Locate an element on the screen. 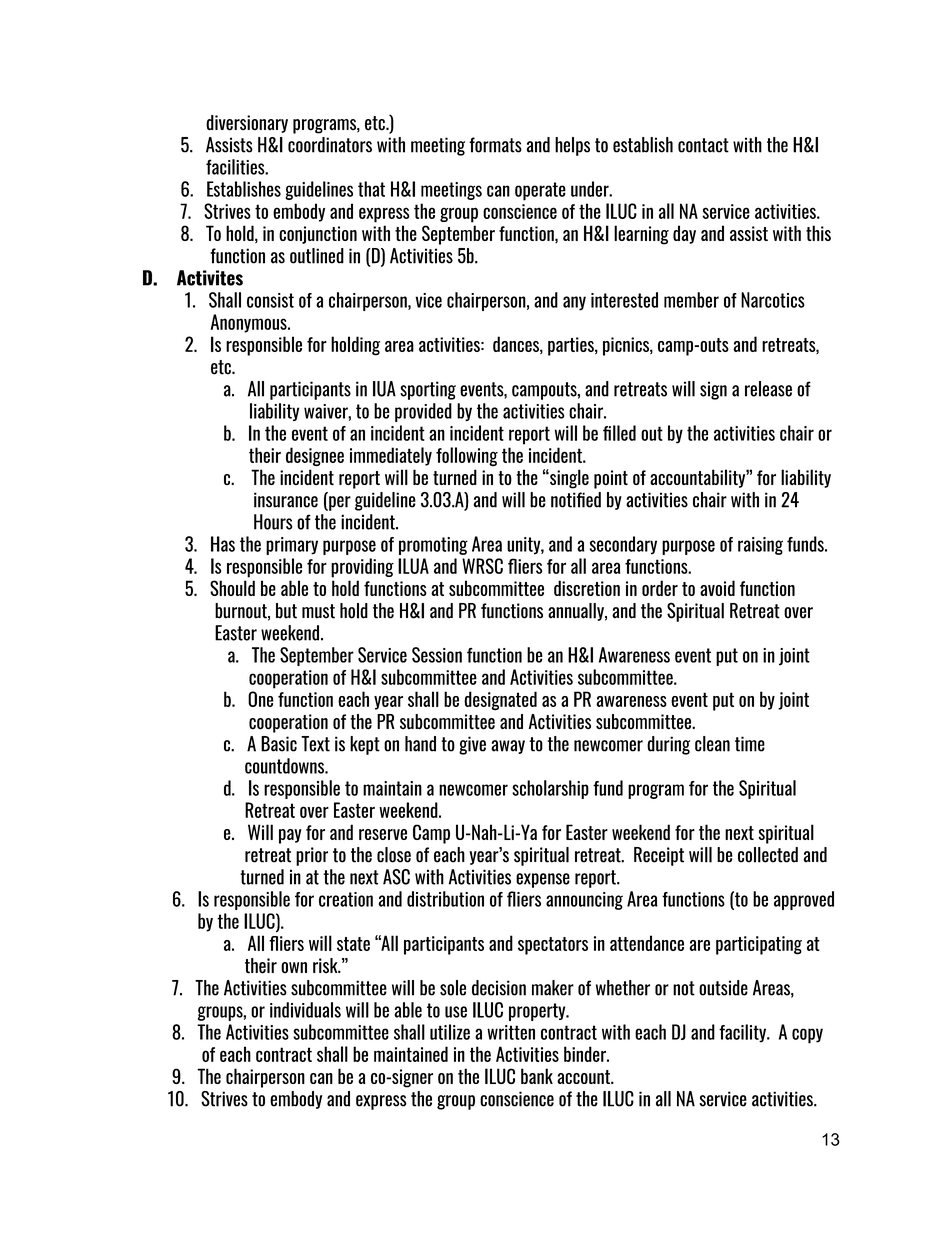  individuals is located at coordinates (305, 1010).
